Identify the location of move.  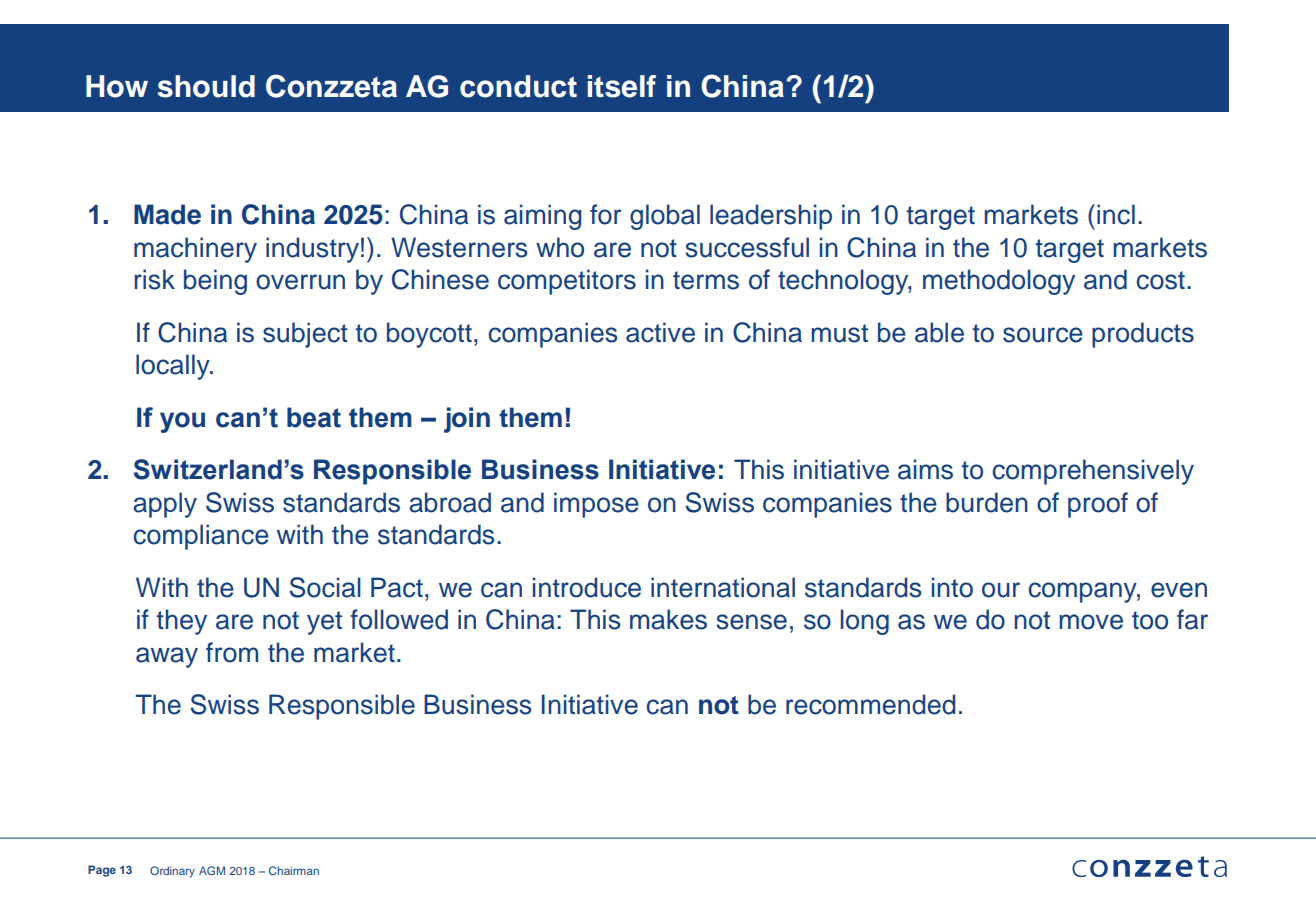
(1091, 622).
